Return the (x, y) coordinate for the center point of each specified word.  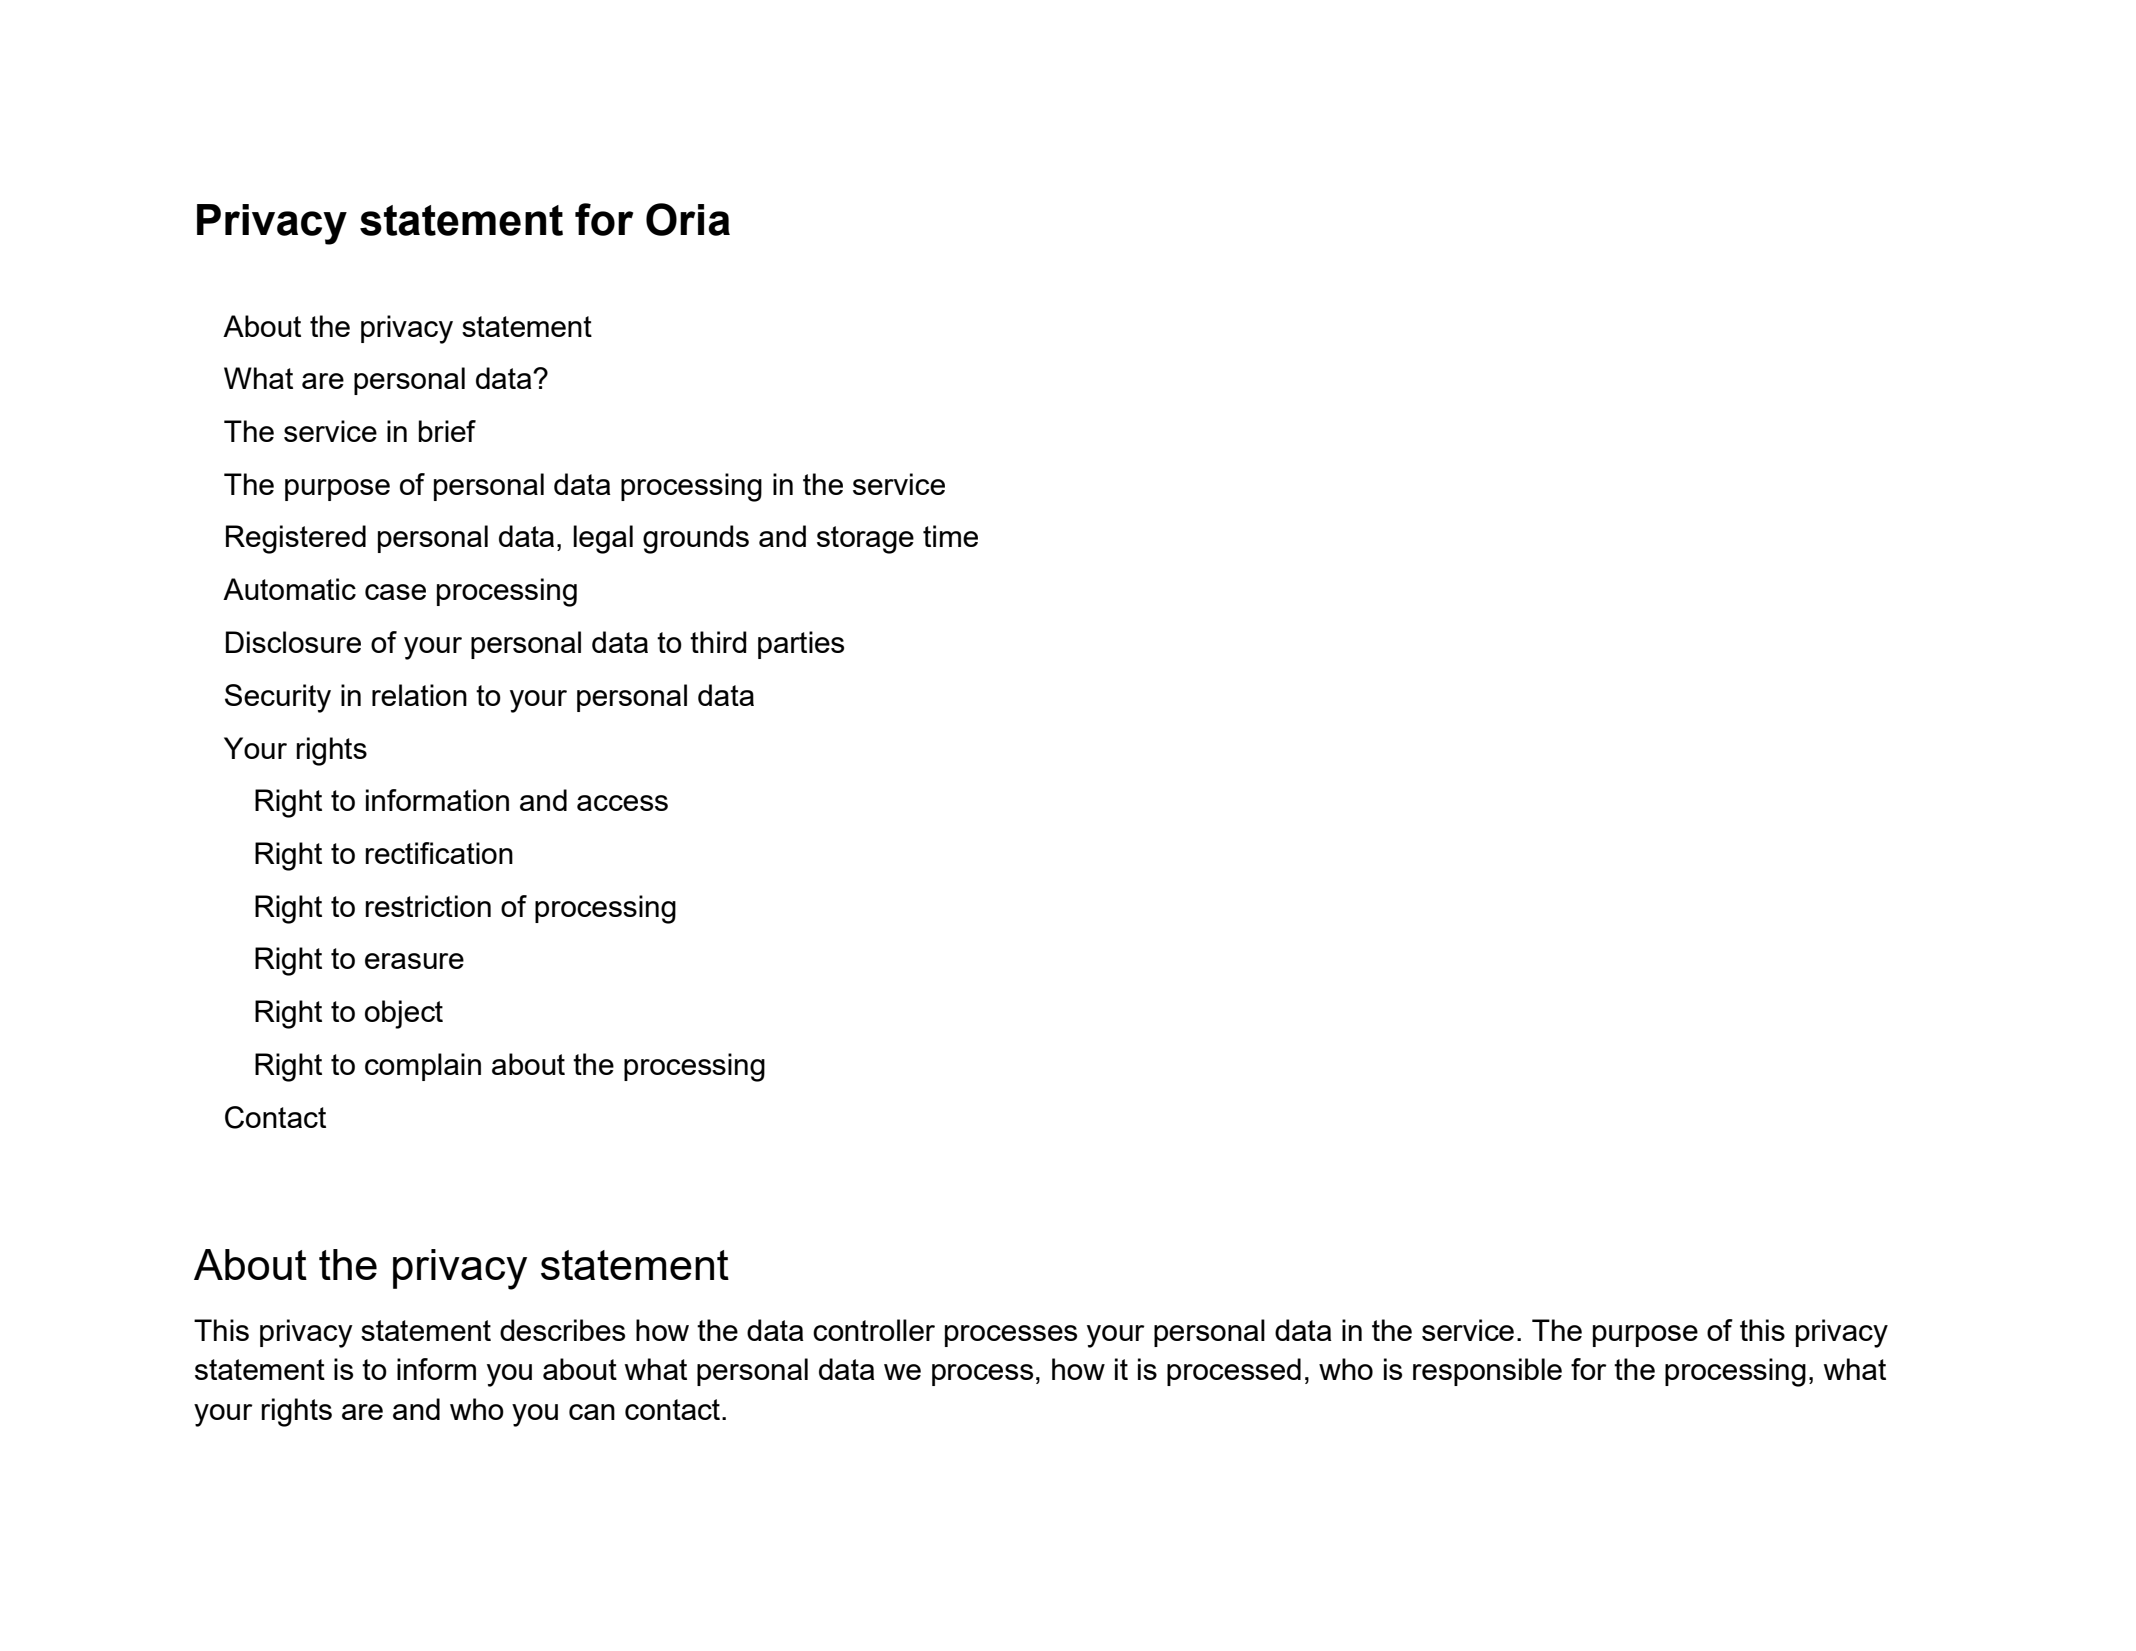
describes (562, 1330)
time (950, 536)
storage (865, 540)
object (404, 1014)
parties (801, 645)
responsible (1487, 1372)
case (395, 592)
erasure (414, 961)
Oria (688, 219)
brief (447, 431)
